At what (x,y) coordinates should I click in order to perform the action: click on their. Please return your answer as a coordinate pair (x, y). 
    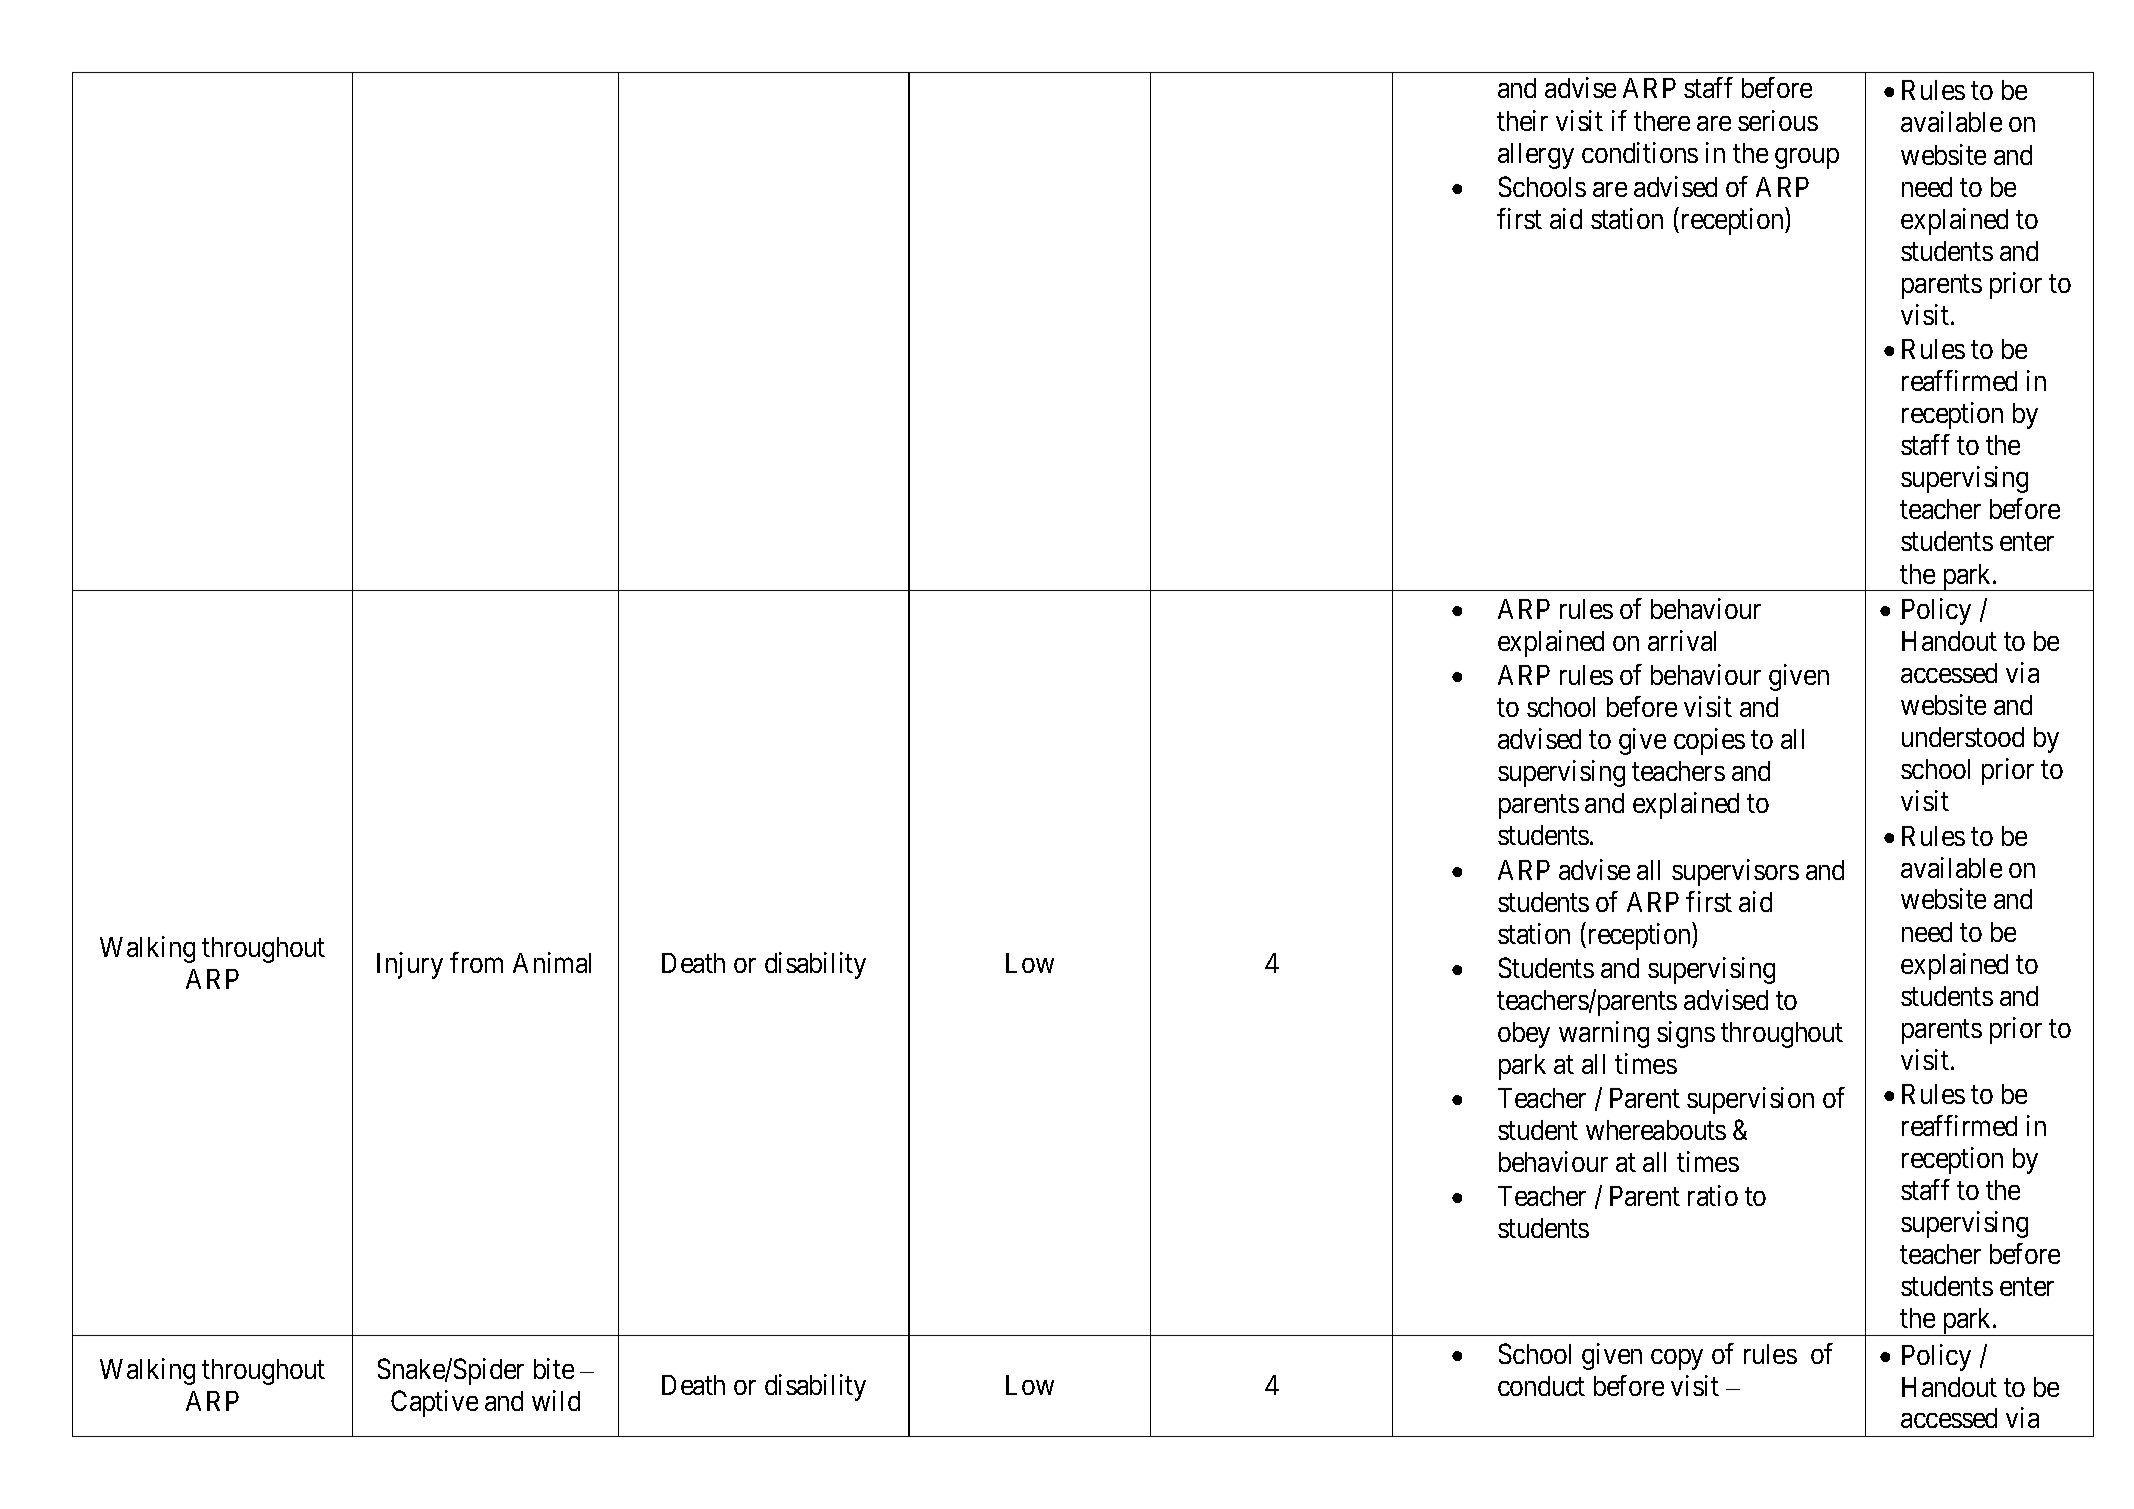
    Looking at the image, I should click on (1522, 120).
